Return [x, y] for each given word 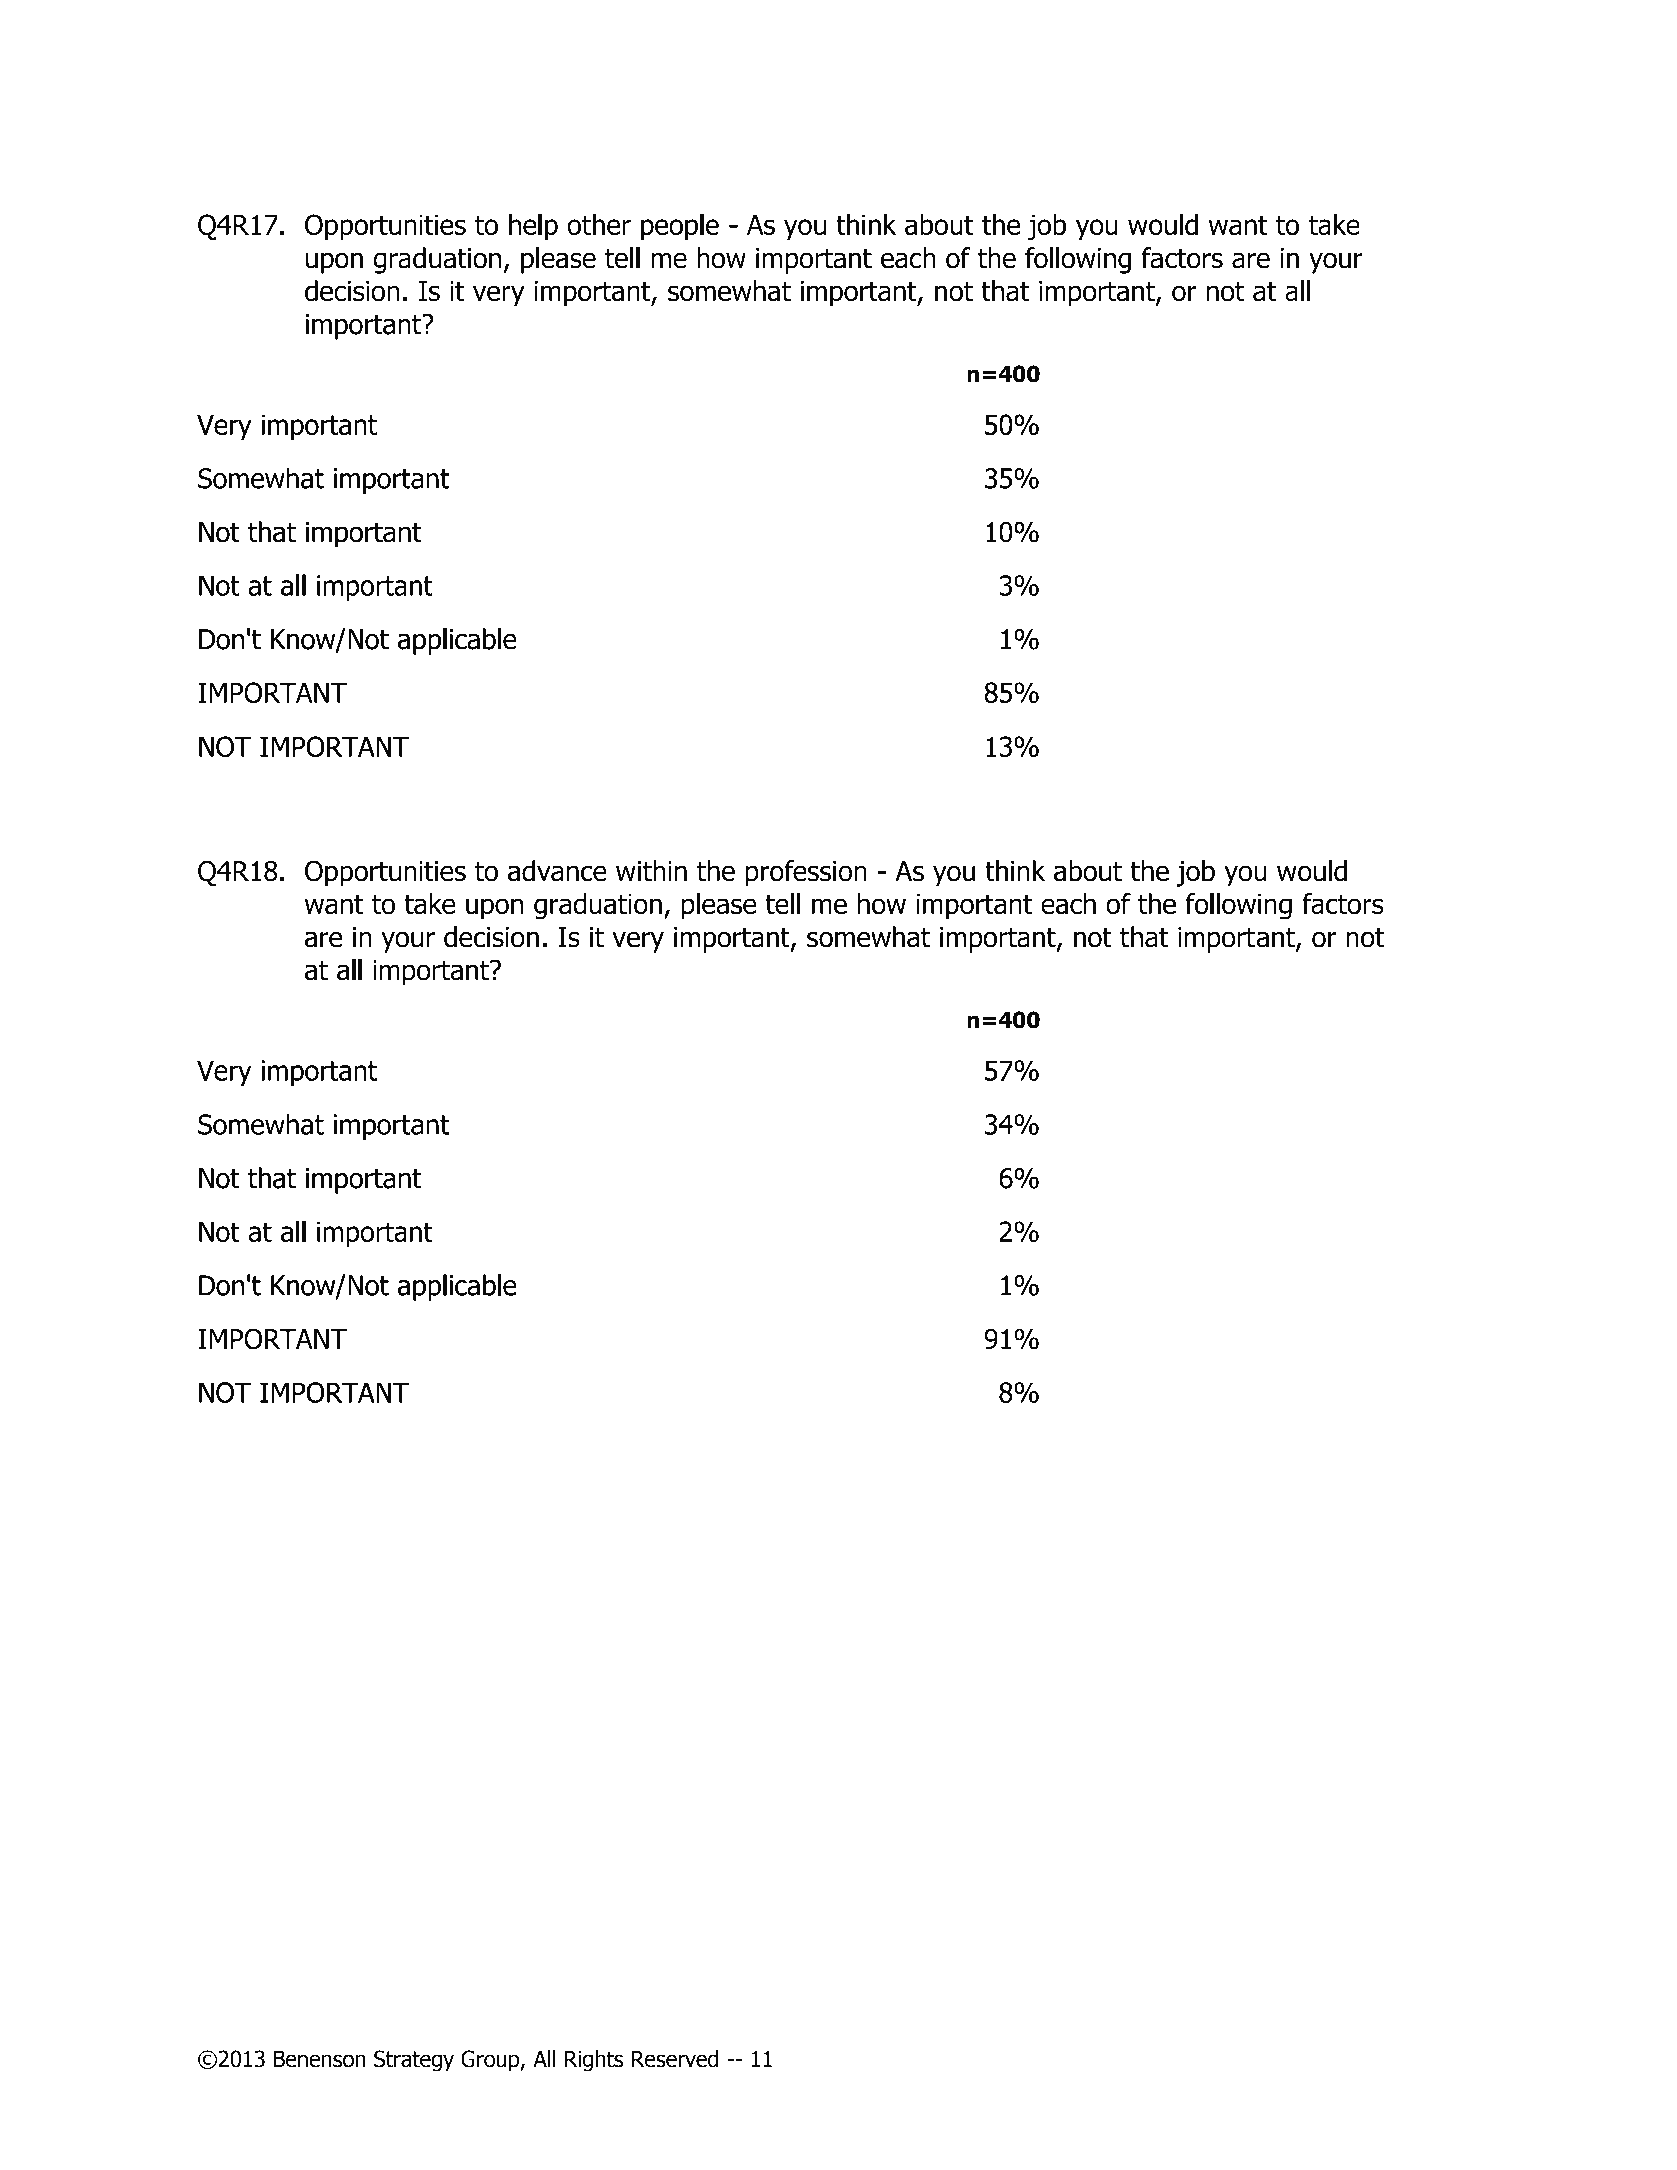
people [680, 227]
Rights [594, 2061]
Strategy [414, 2061]
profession [806, 873]
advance [557, 871]
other [599, 224]
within [651, 871]
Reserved [675, 2059]
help [533, 227]
